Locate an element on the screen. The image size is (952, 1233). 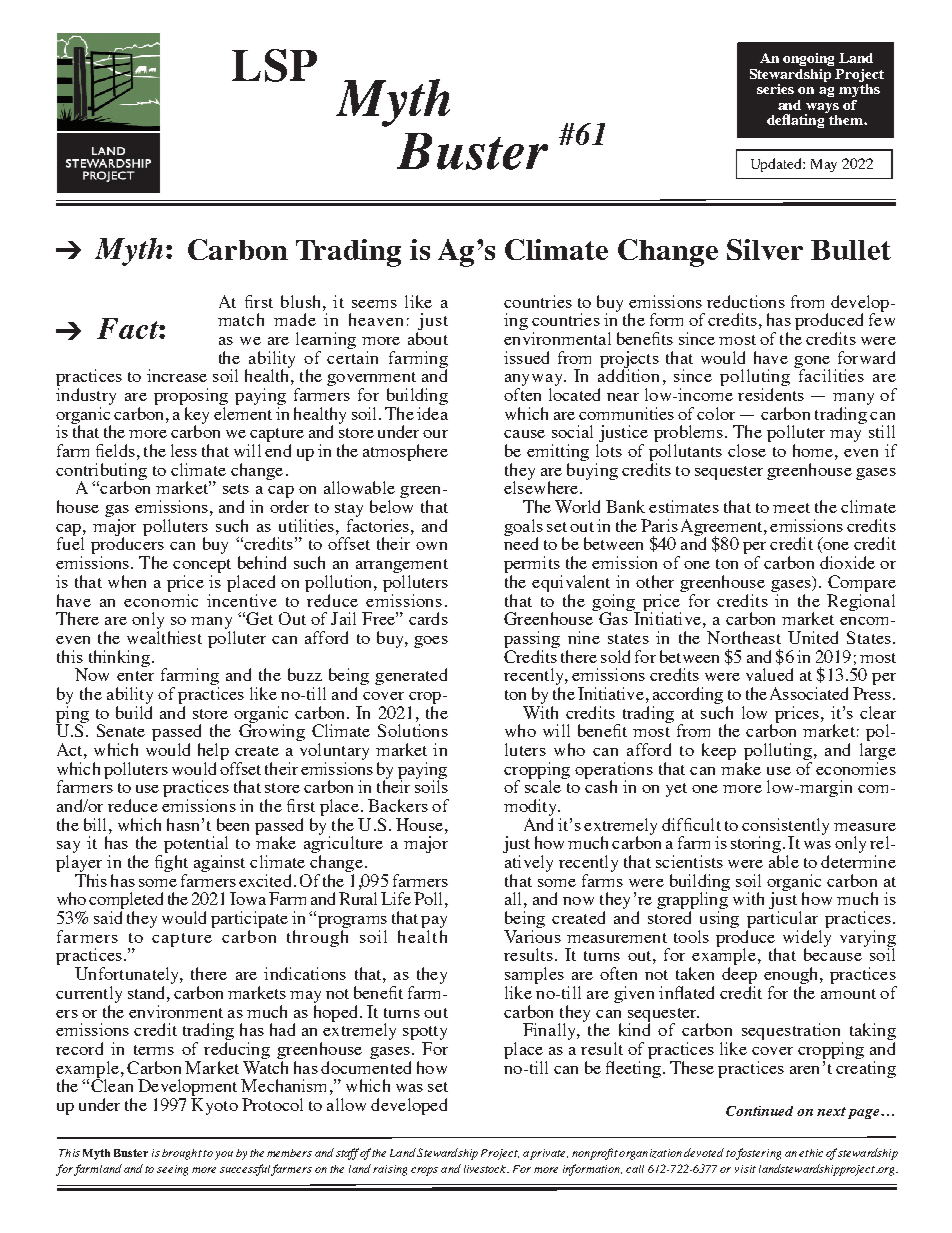
help is located at coordinates (213, 751).
